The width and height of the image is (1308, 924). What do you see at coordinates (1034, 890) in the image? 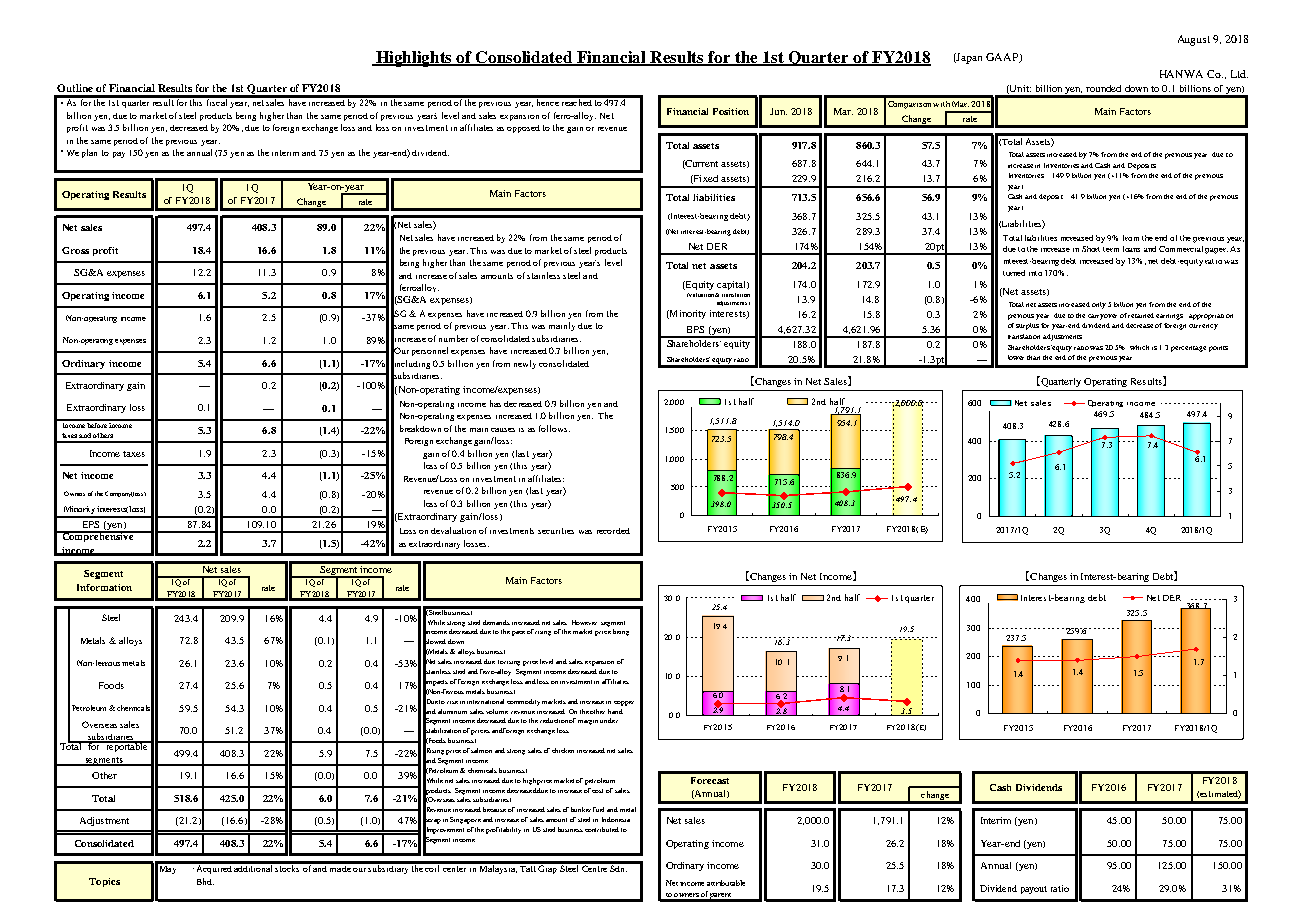
I see `payout` at bounding box center [1034, 890].
